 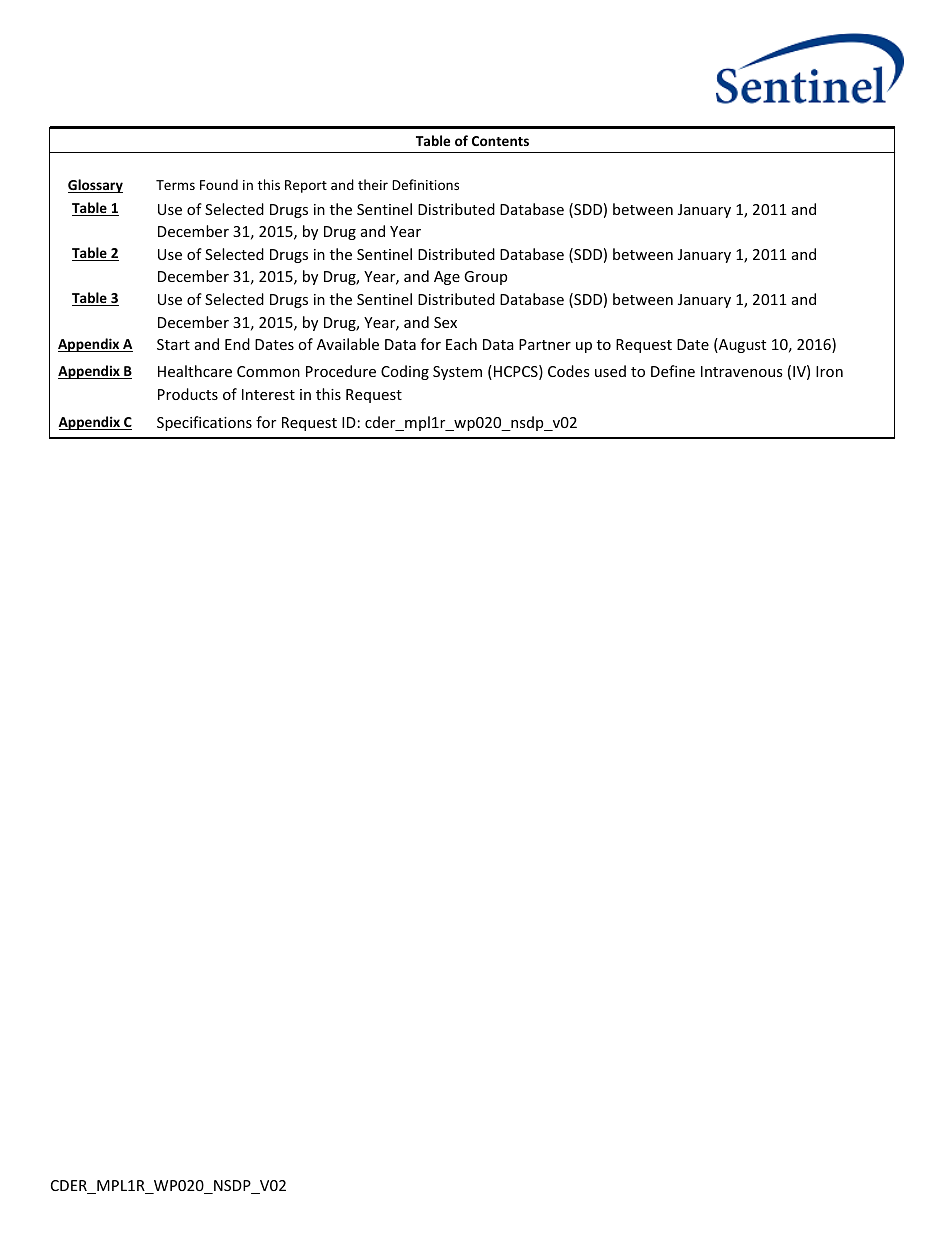 What do you see at coordinates (445, 322) in the document?
I see `Sex` at bounding box center [445, 322].
